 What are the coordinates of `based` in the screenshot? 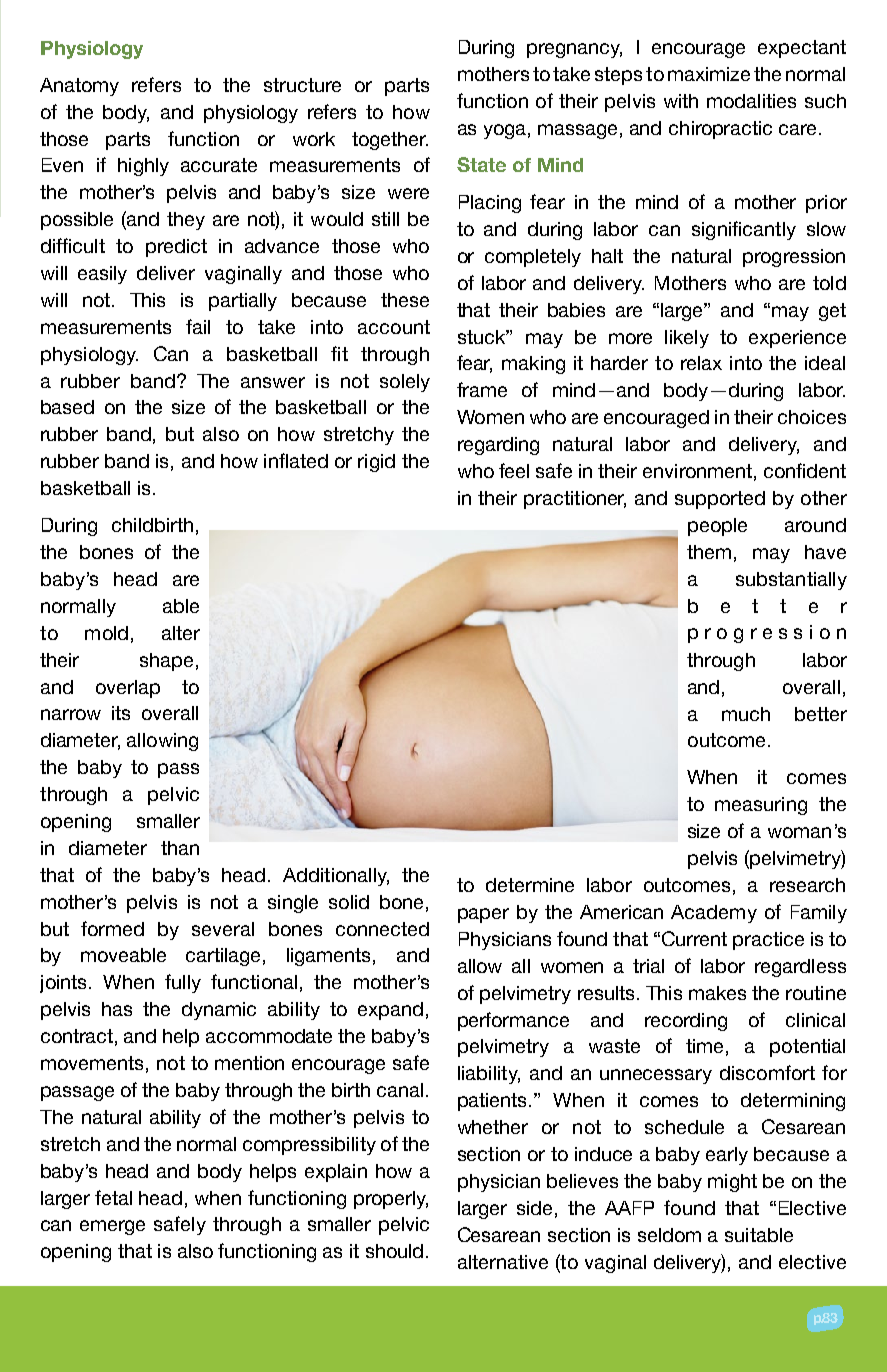 It's located at (67, 407).
